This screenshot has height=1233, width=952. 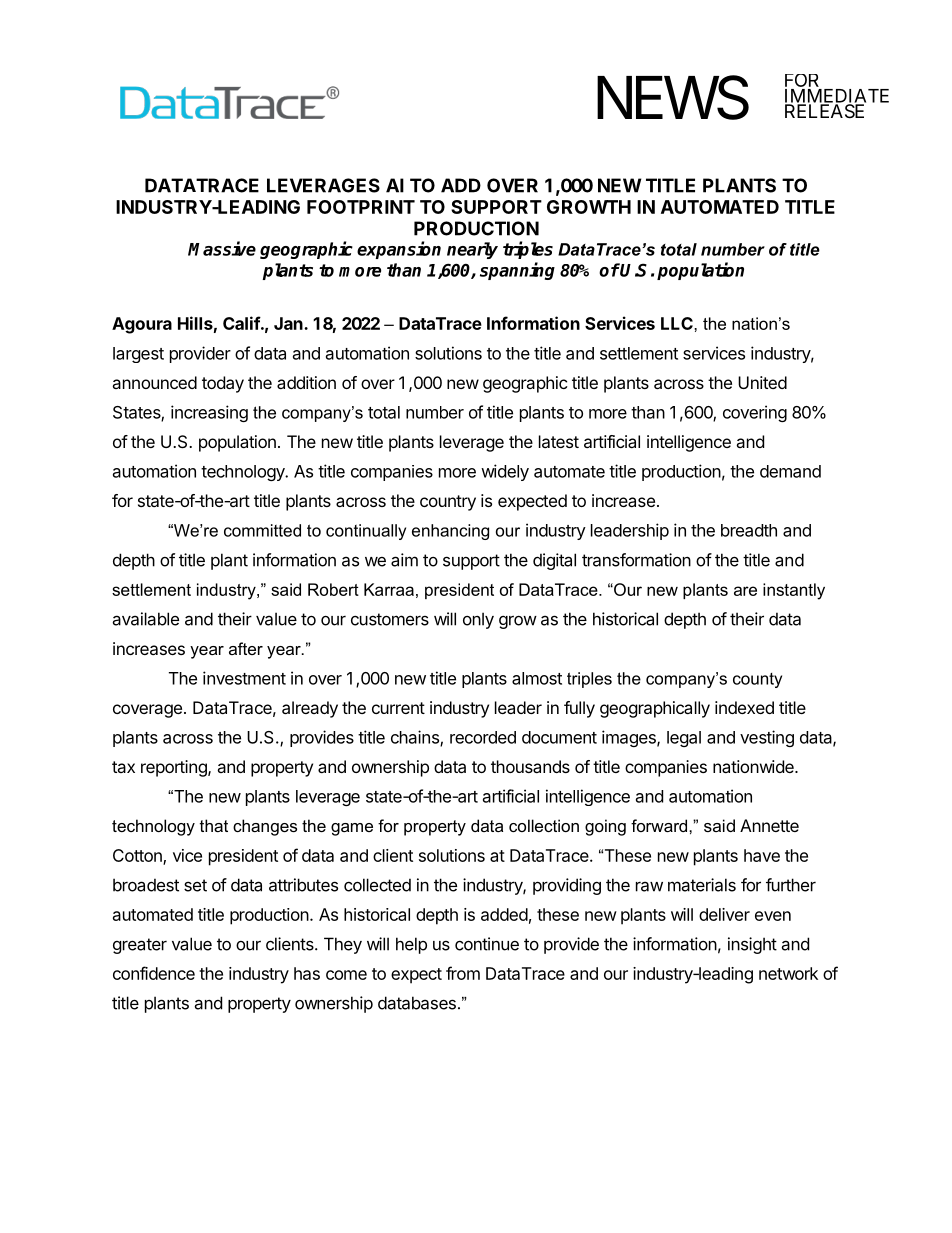 I want to click on FOOTPRINT, so click(x=361, y=207).
